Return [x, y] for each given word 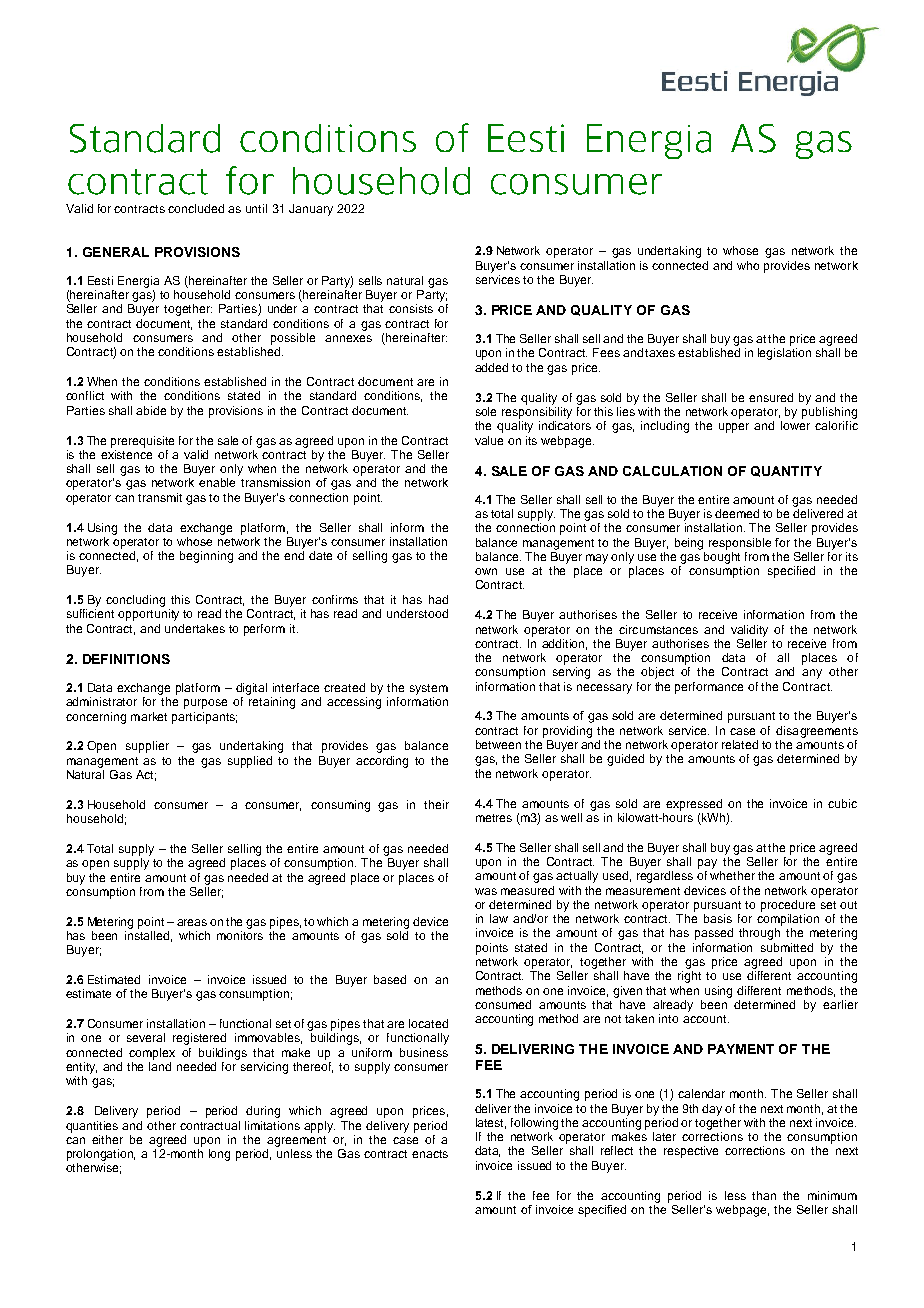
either [107, 1139]
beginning [206, 557]
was [486, 891]
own [486, 571]
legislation [784, 354]
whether [732, 875]
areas [192, 922]
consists [411, 308]
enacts [430, 1154]
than [764, 1195]
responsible [740, 544]
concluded [196, 208]
